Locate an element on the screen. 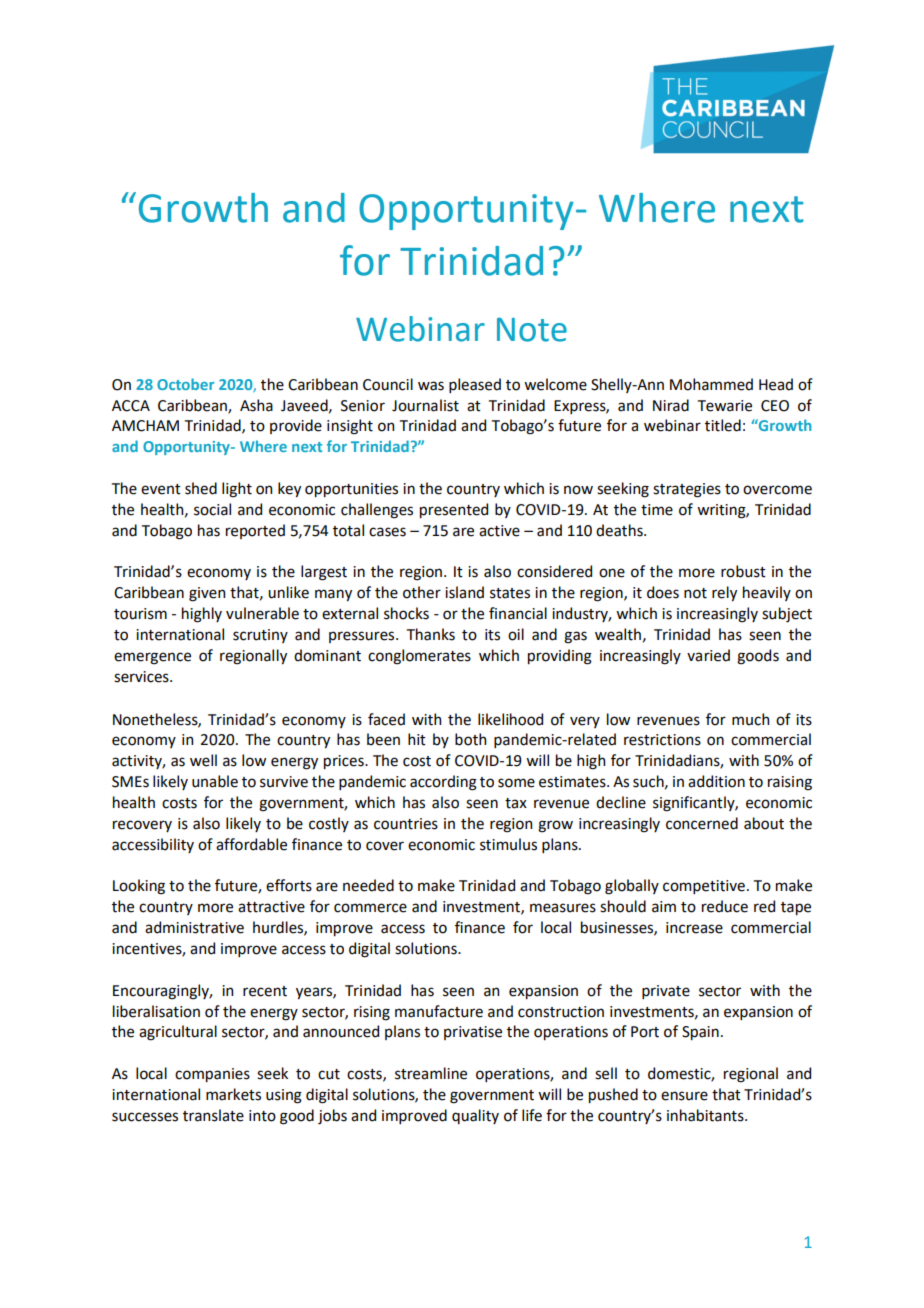 The width and height of the screenshot is (924, 1308). ensure is located at coordinates (684, 1096).
